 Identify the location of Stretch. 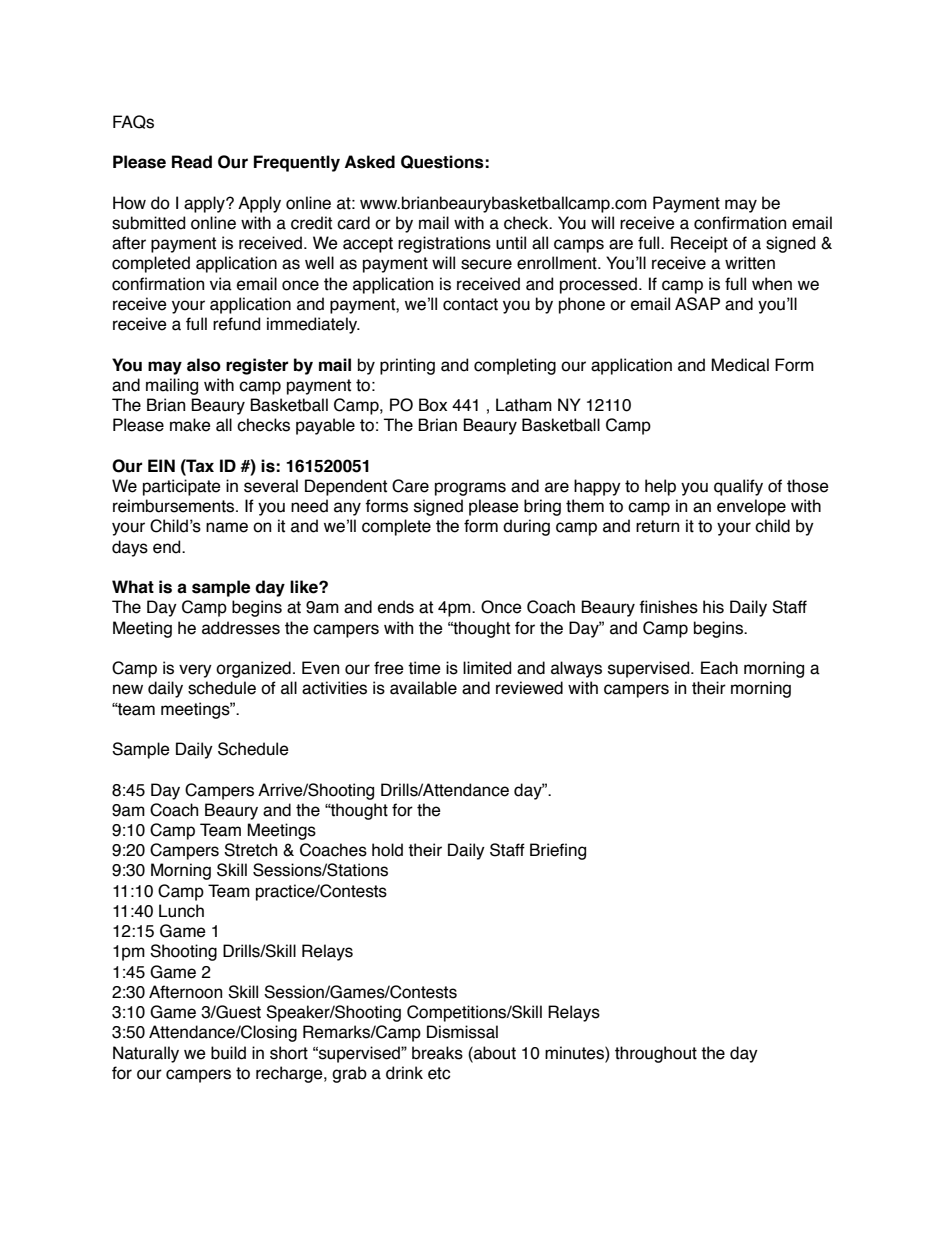
(250, 850).
